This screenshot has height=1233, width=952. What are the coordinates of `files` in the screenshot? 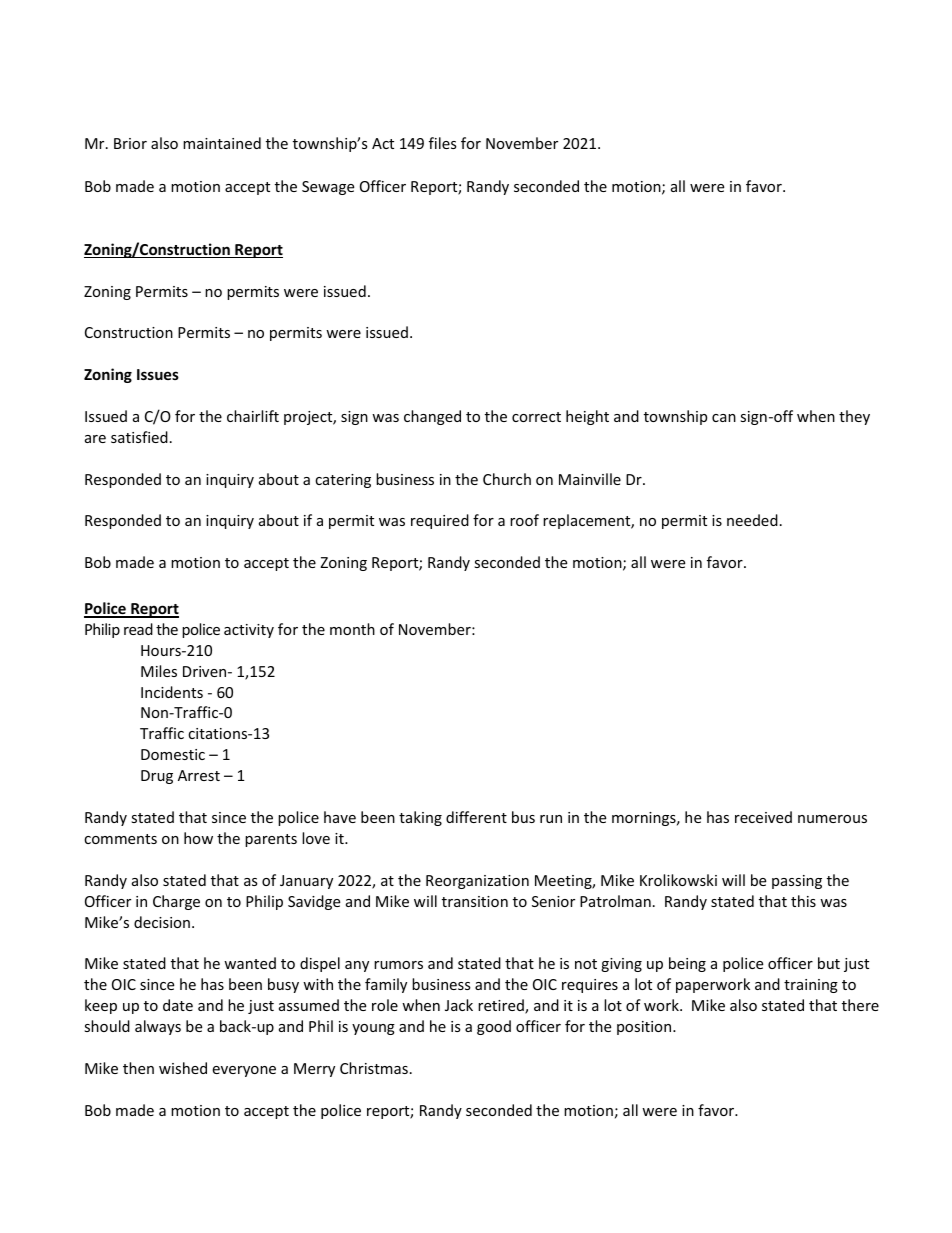 It's located at (443, 143).
